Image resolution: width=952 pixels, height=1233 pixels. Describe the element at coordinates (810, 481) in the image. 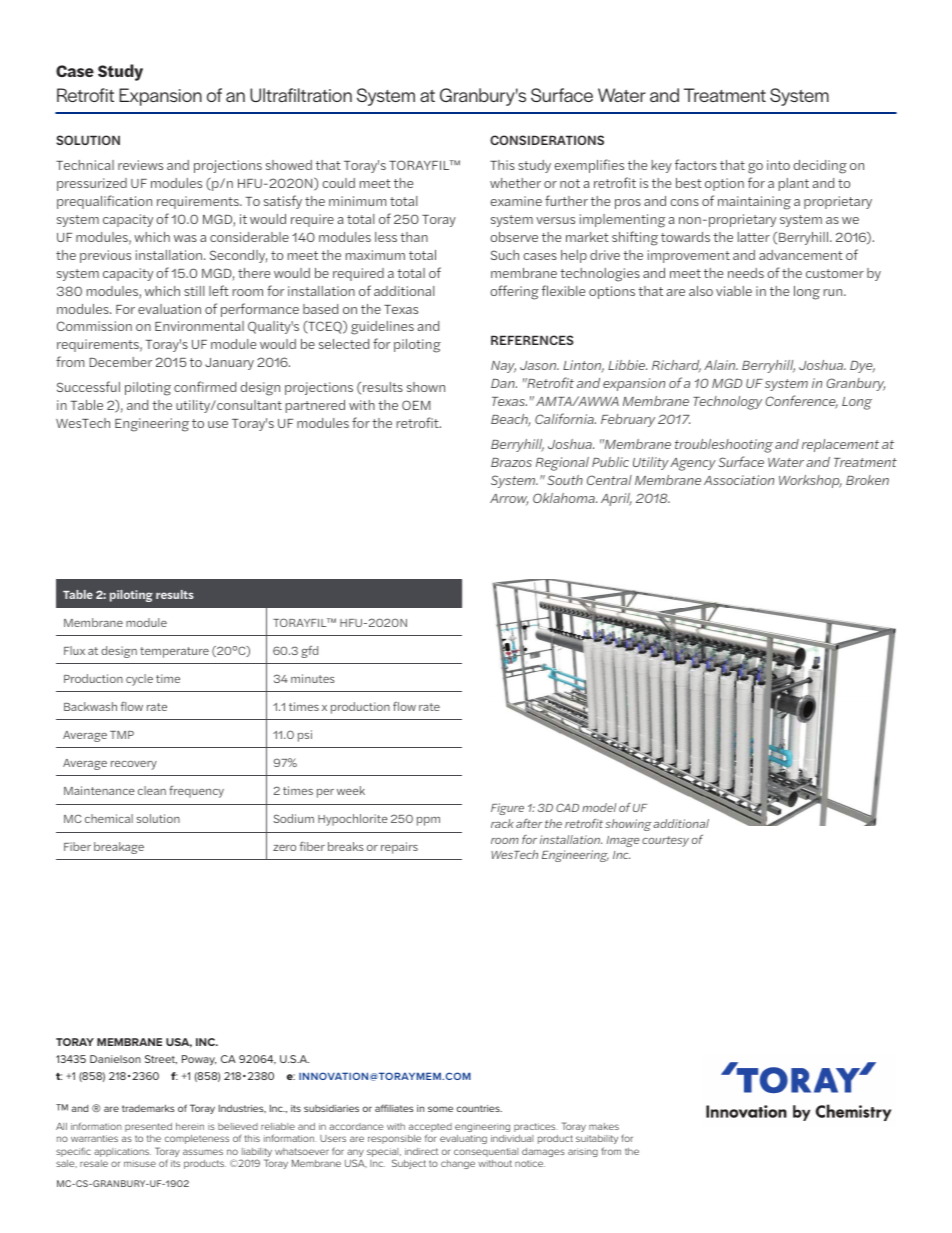

I see `Workshop` at that location.
